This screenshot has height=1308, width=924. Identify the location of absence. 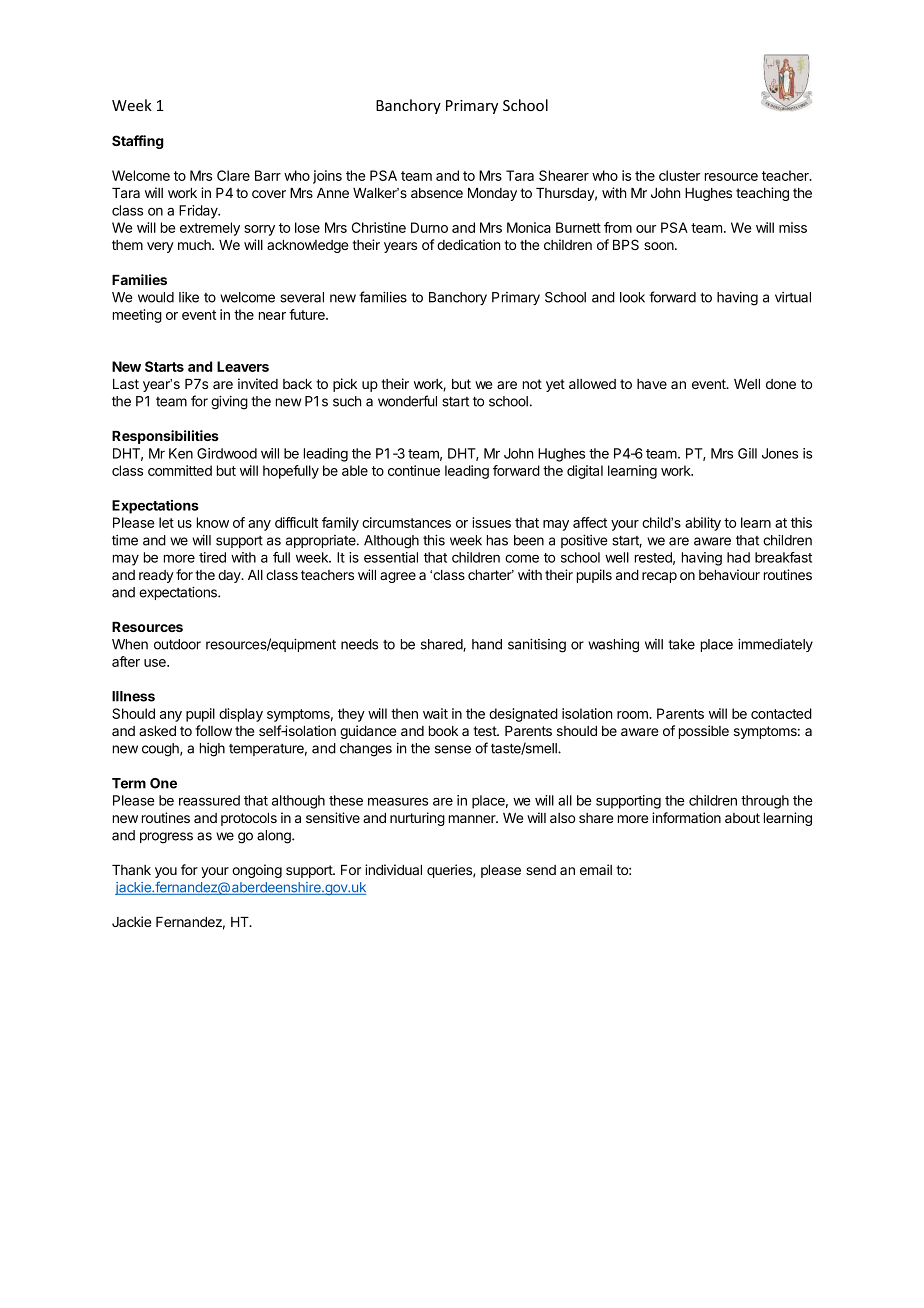
(437, 193).
